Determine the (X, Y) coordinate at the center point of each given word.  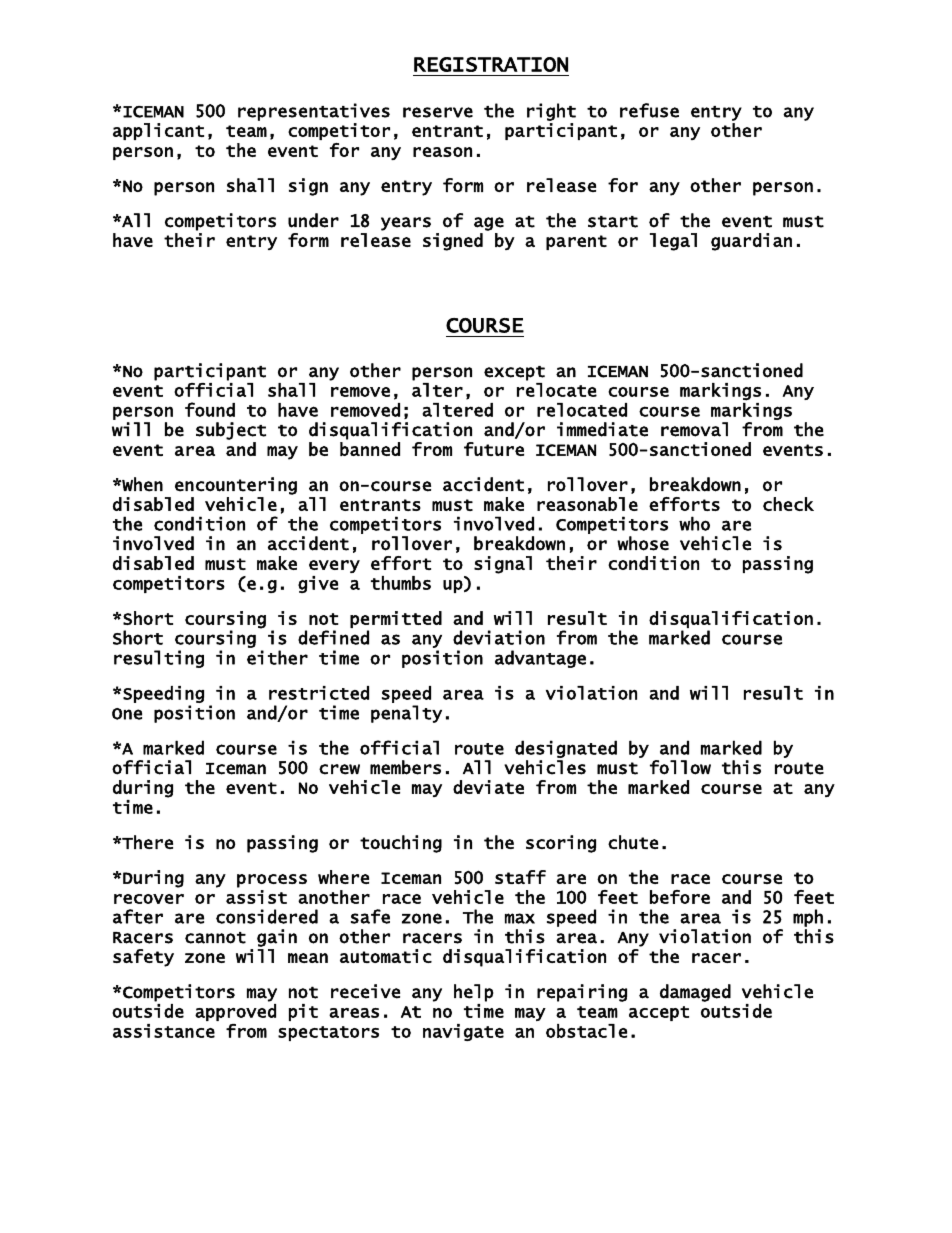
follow (680, 767)
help (473, 993)
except (514, 373)
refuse (649, 110)
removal (694, 429)
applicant (158, 131)
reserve (438, 112)
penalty (406, 714)
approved (235, 1012)
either (277, 657)
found (210, 409)
